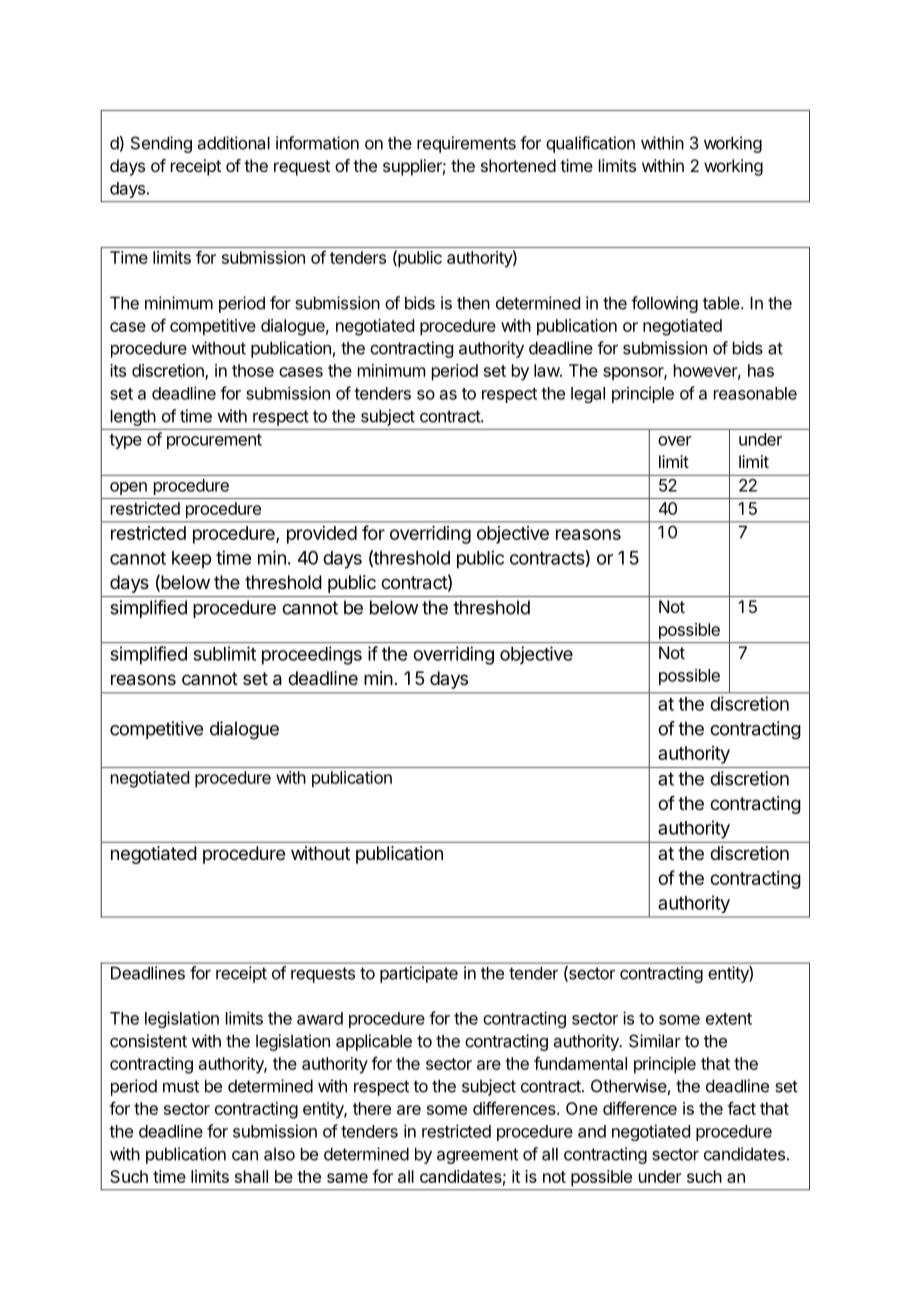 This screenshot has width=924, height=1308. I want to click on additional, so click(234, 143).
